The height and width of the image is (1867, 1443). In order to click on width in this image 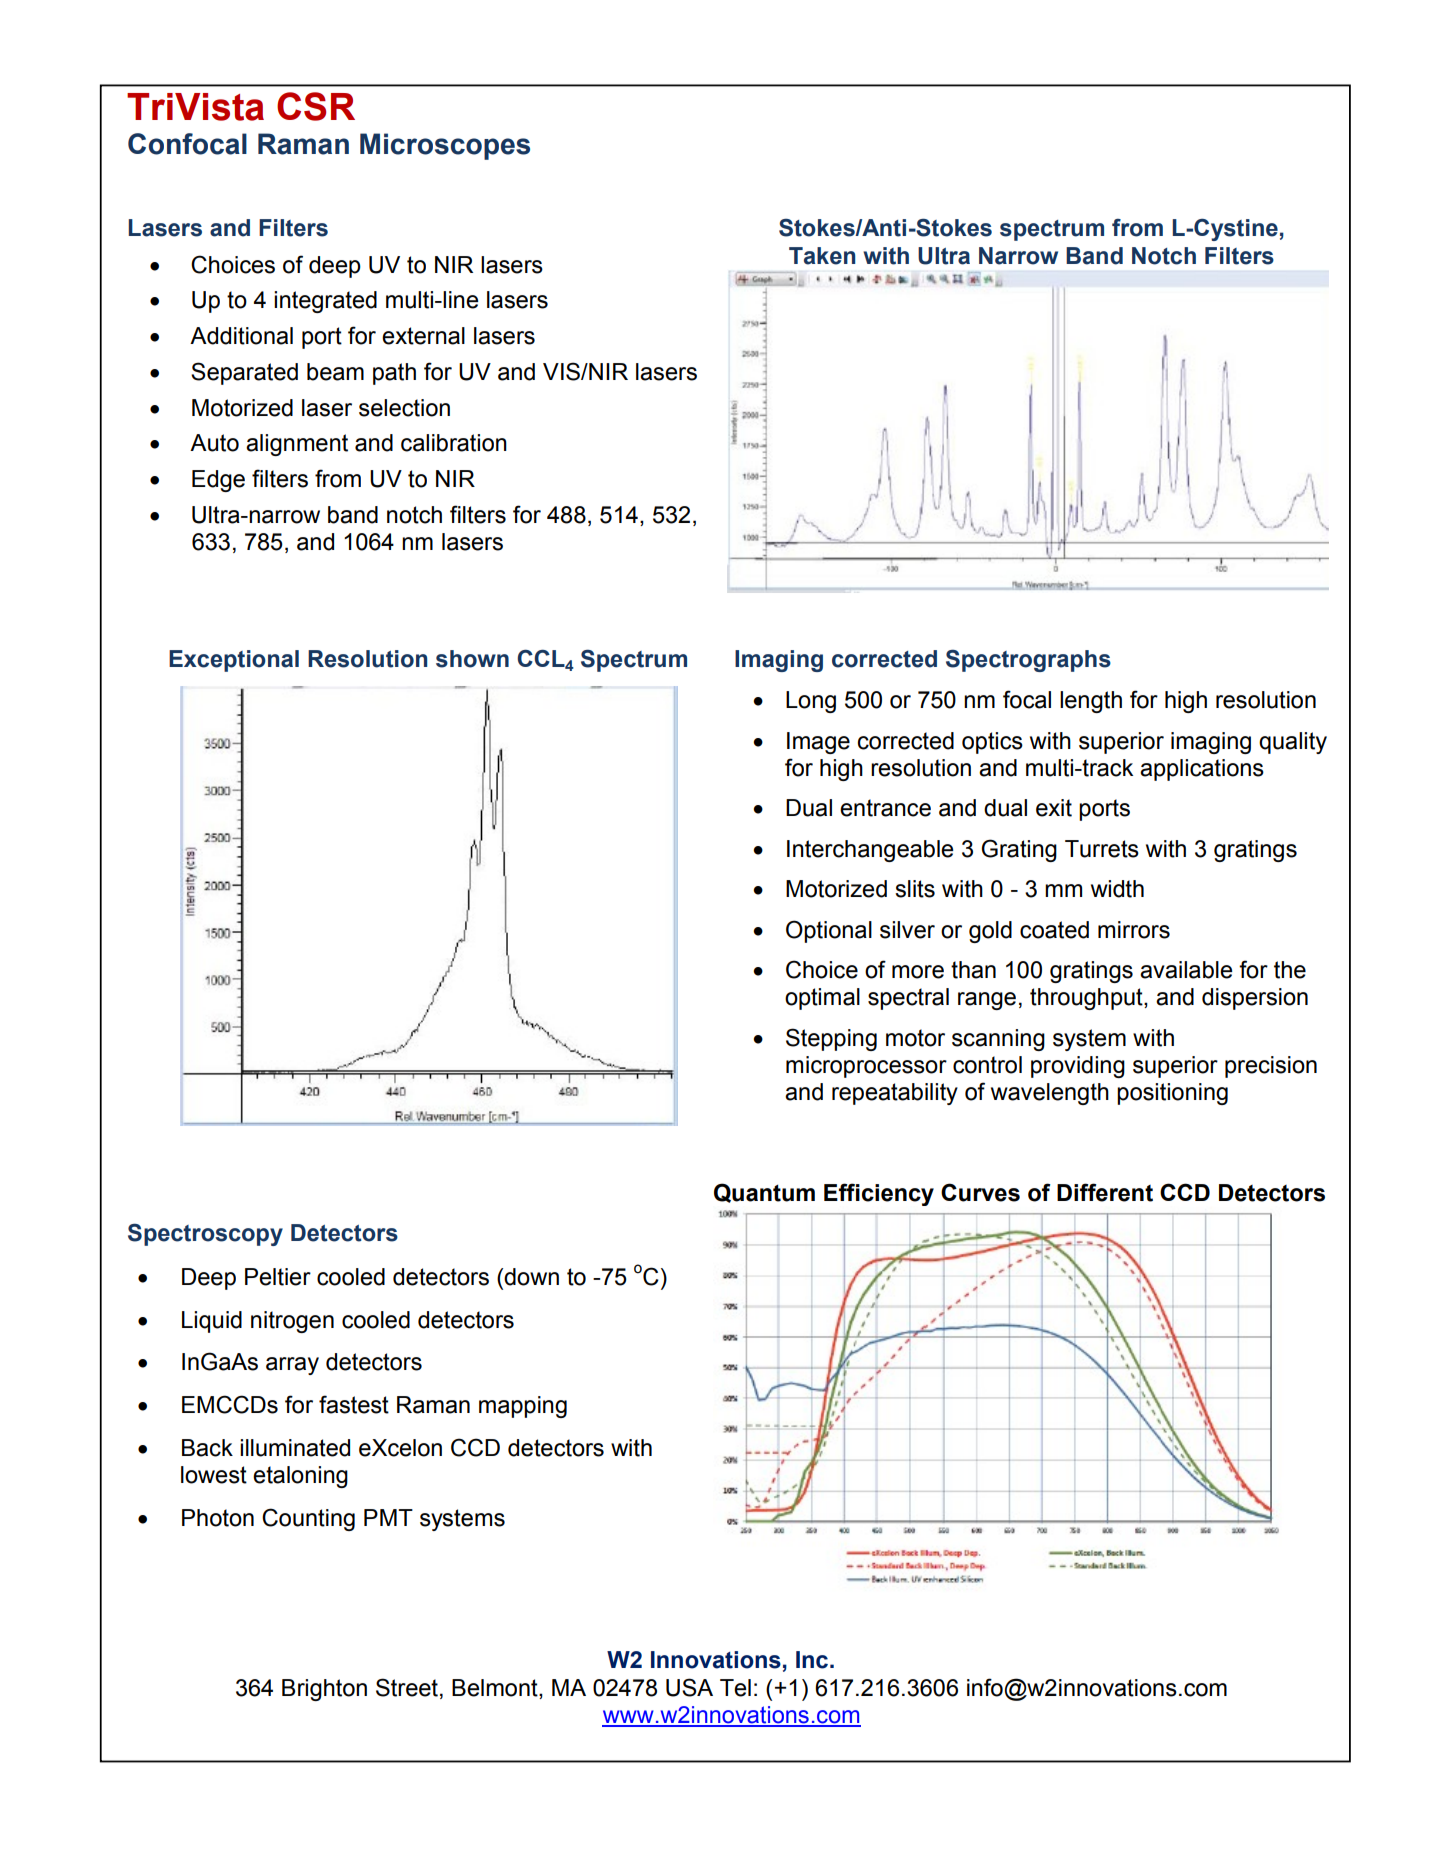, I will do `click(1117, 889)`.
